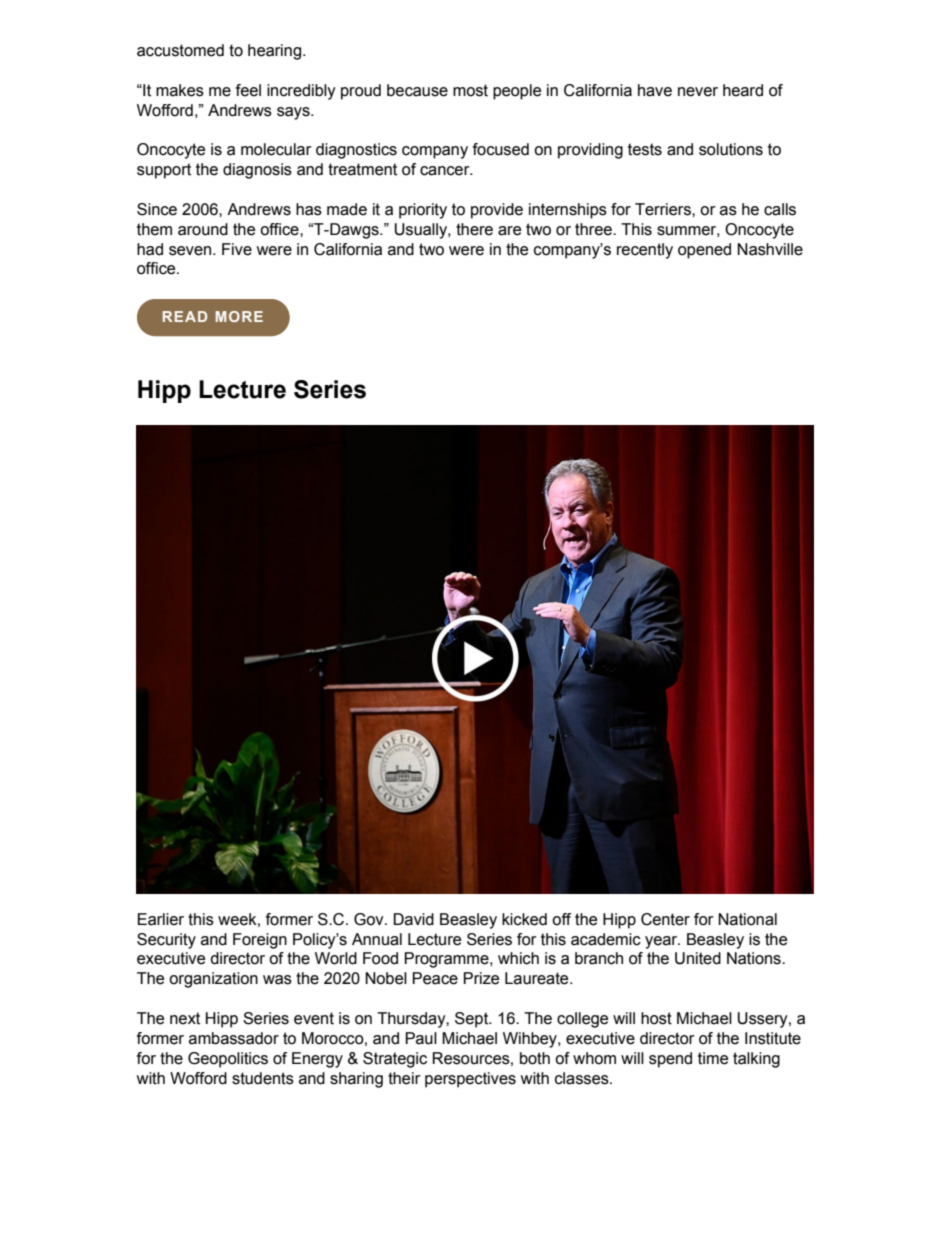 This screenshot has width=952, height=1233. What do you see at coordinates (474, 229) in the screenshot?
I see `there` at bounding box center [474, 229].
